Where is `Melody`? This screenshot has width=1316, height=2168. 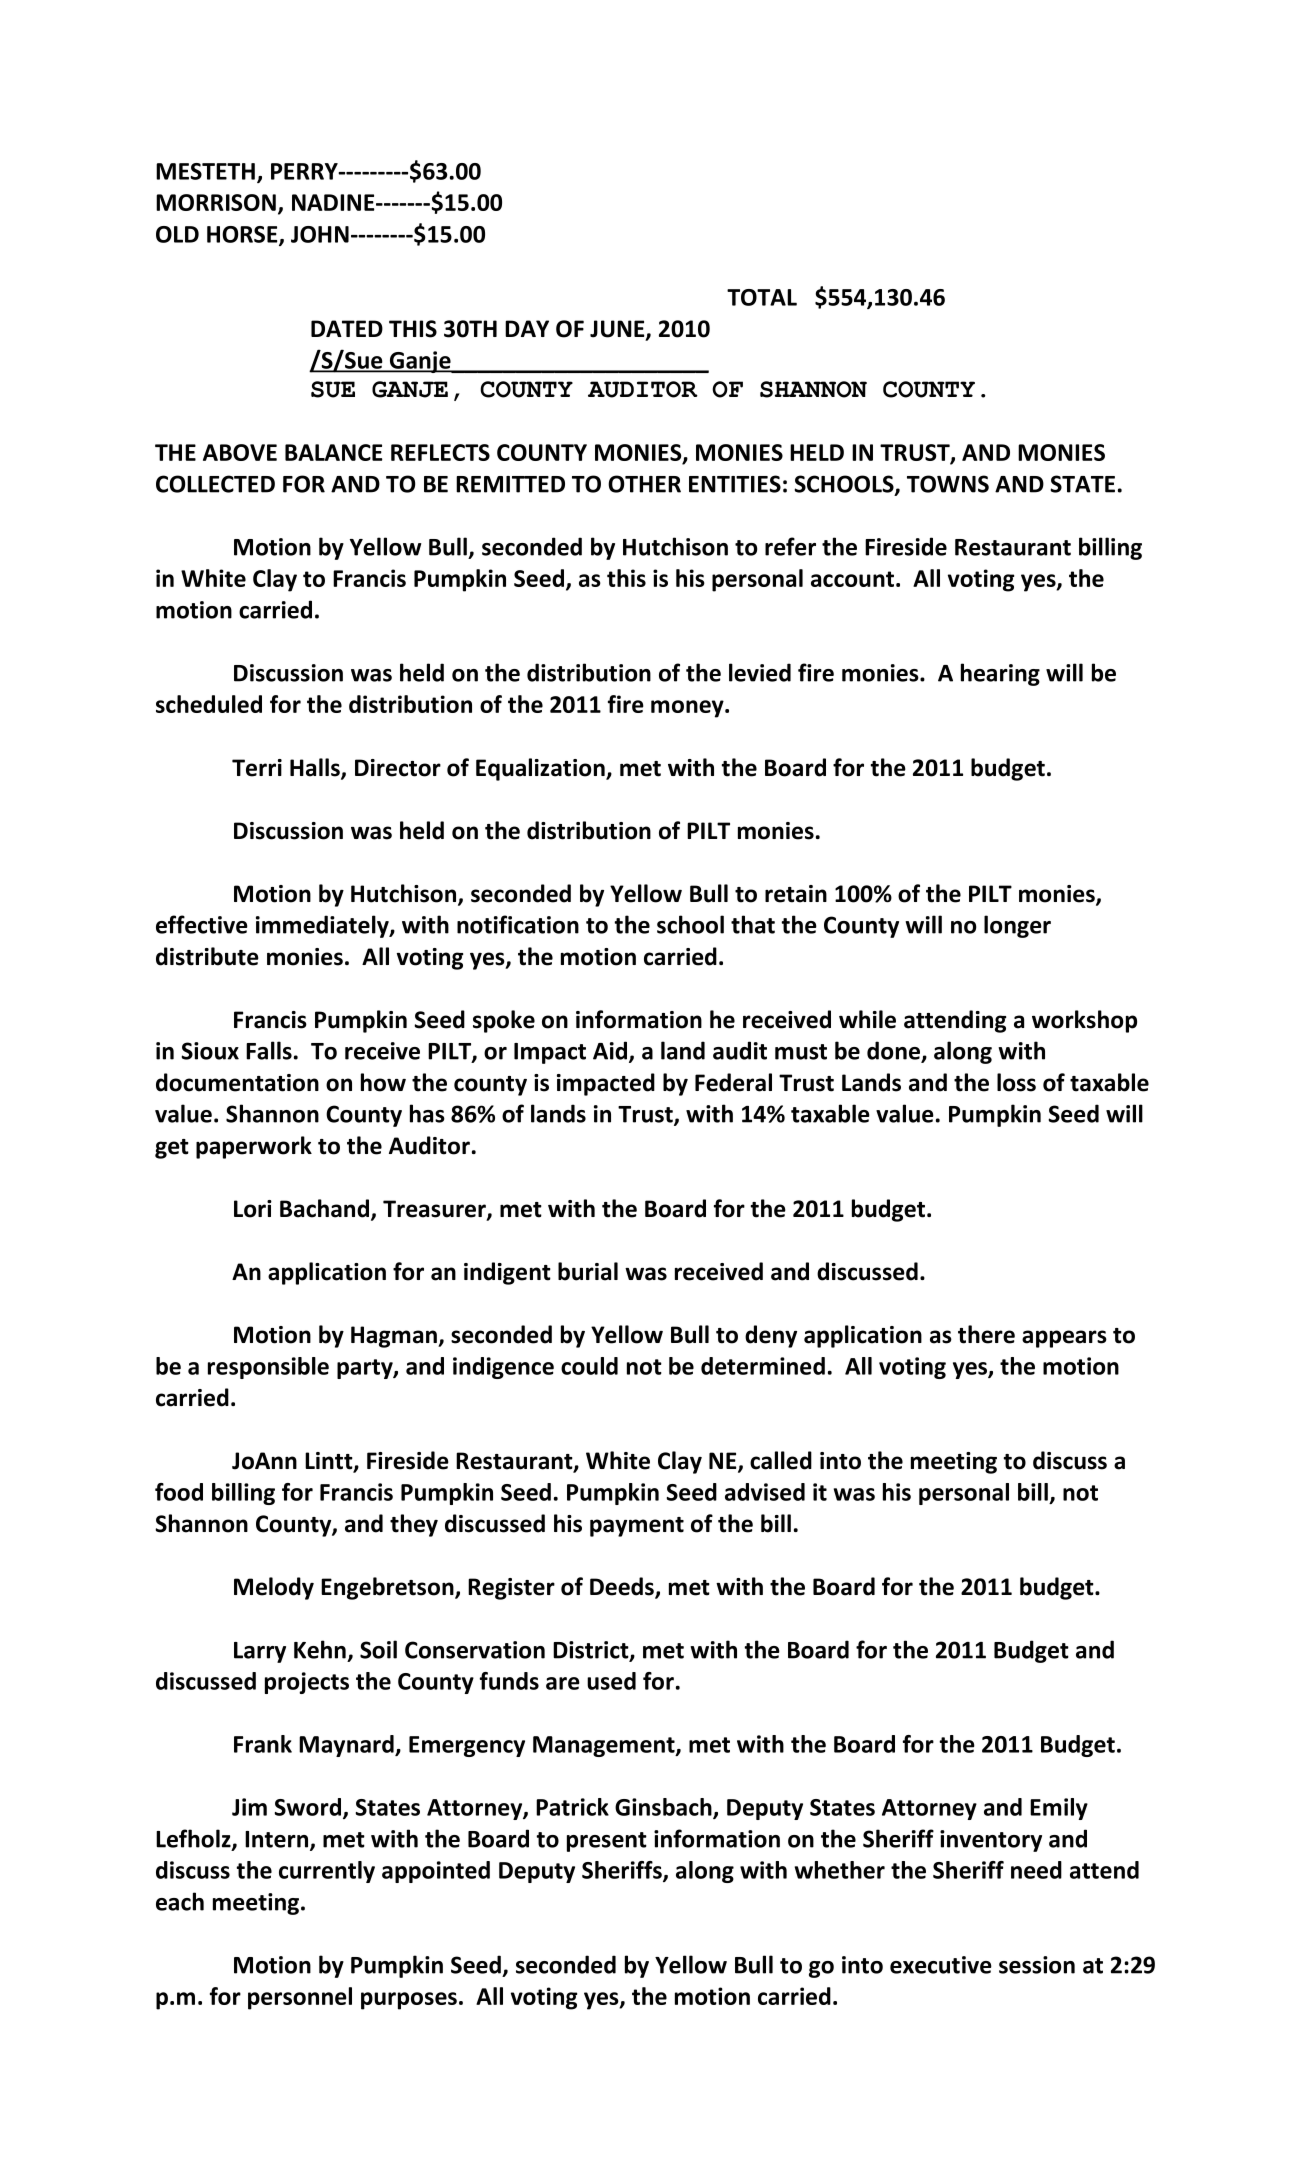 Melody is located at coordinates (274, 1588).
